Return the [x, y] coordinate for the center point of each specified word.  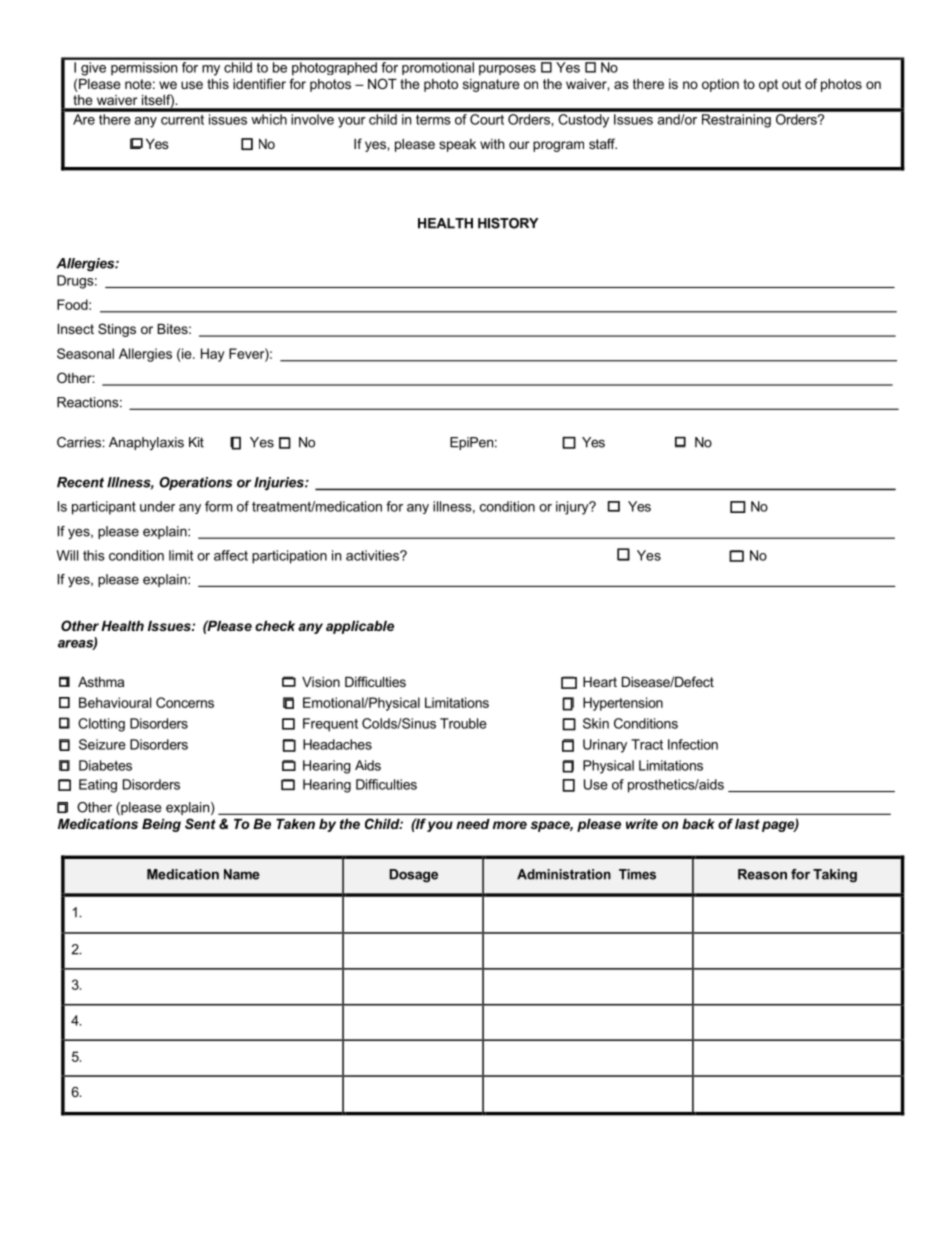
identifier [259, 83]
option [720, 85]
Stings [117, 330]
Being [161, 825]
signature [491, 85]
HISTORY [508, 223]
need [473, 824]
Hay [213, 355]
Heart [600, 682]
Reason [762, 874]
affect [231, 555]
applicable [360, 627]
